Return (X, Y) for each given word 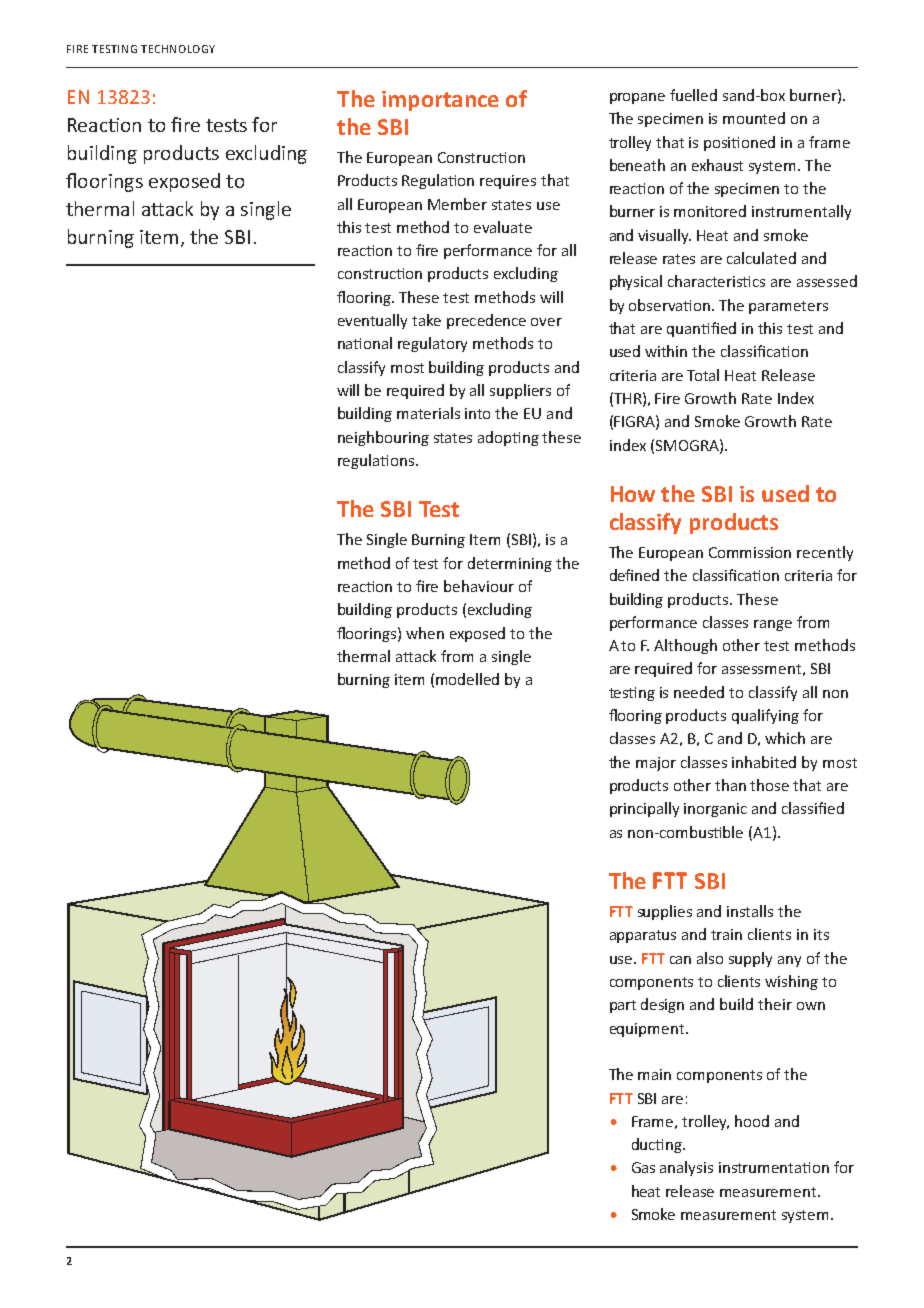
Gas (643, 1167)
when (425, 633)
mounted (754, 118)
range (773, 625)
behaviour (479, 586)
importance (440, 101)
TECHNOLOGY (178, 49)
